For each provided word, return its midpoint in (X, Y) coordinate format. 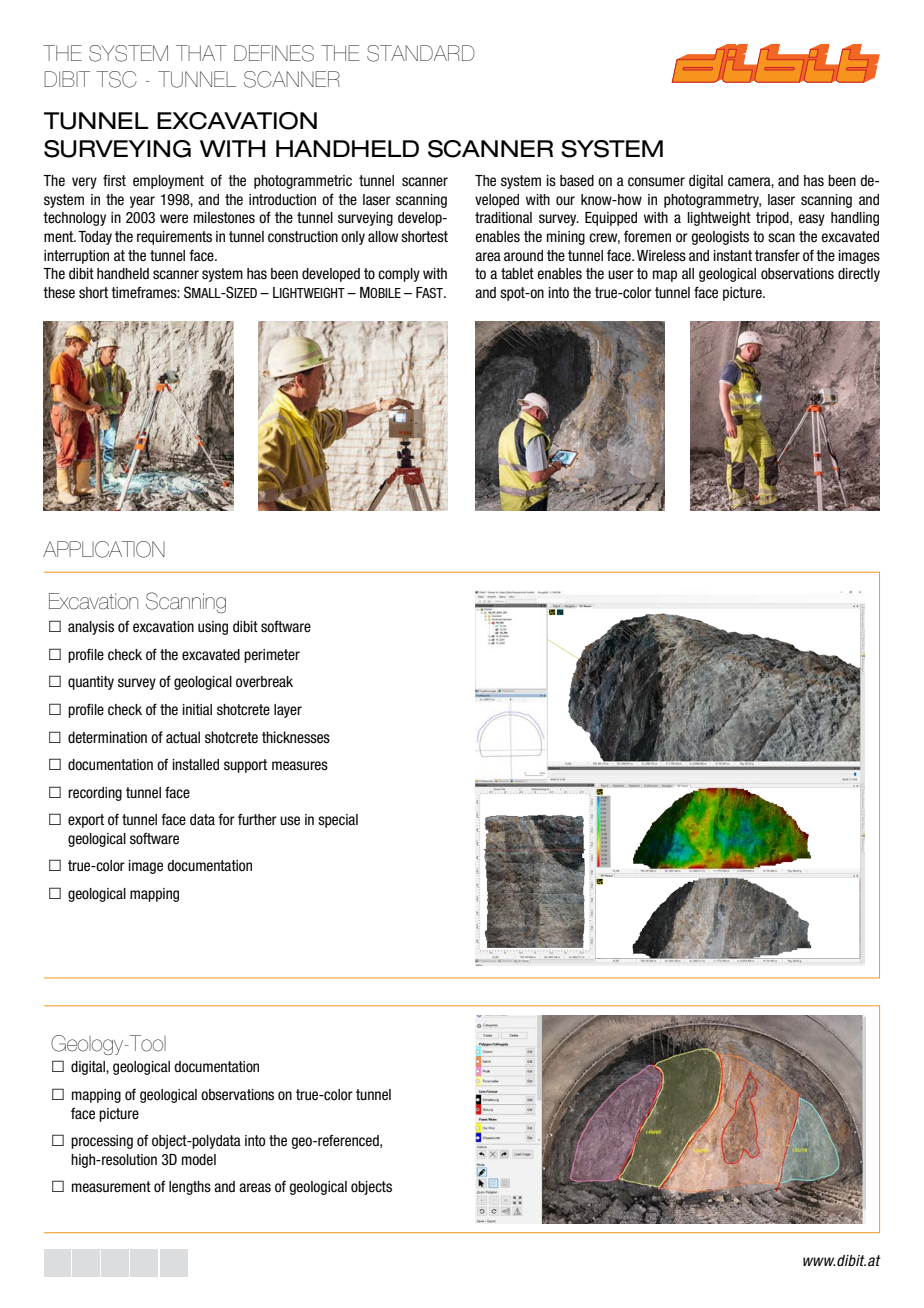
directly (859, 275)
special (338, 821)
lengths (190, 1188)
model (199, 1160)
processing (102, 1142)
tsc (116, 79)
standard (421, 53)
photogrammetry (712, 201)
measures (300, 766)
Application (104, 549)
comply (399, 275)
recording (95, 794)
